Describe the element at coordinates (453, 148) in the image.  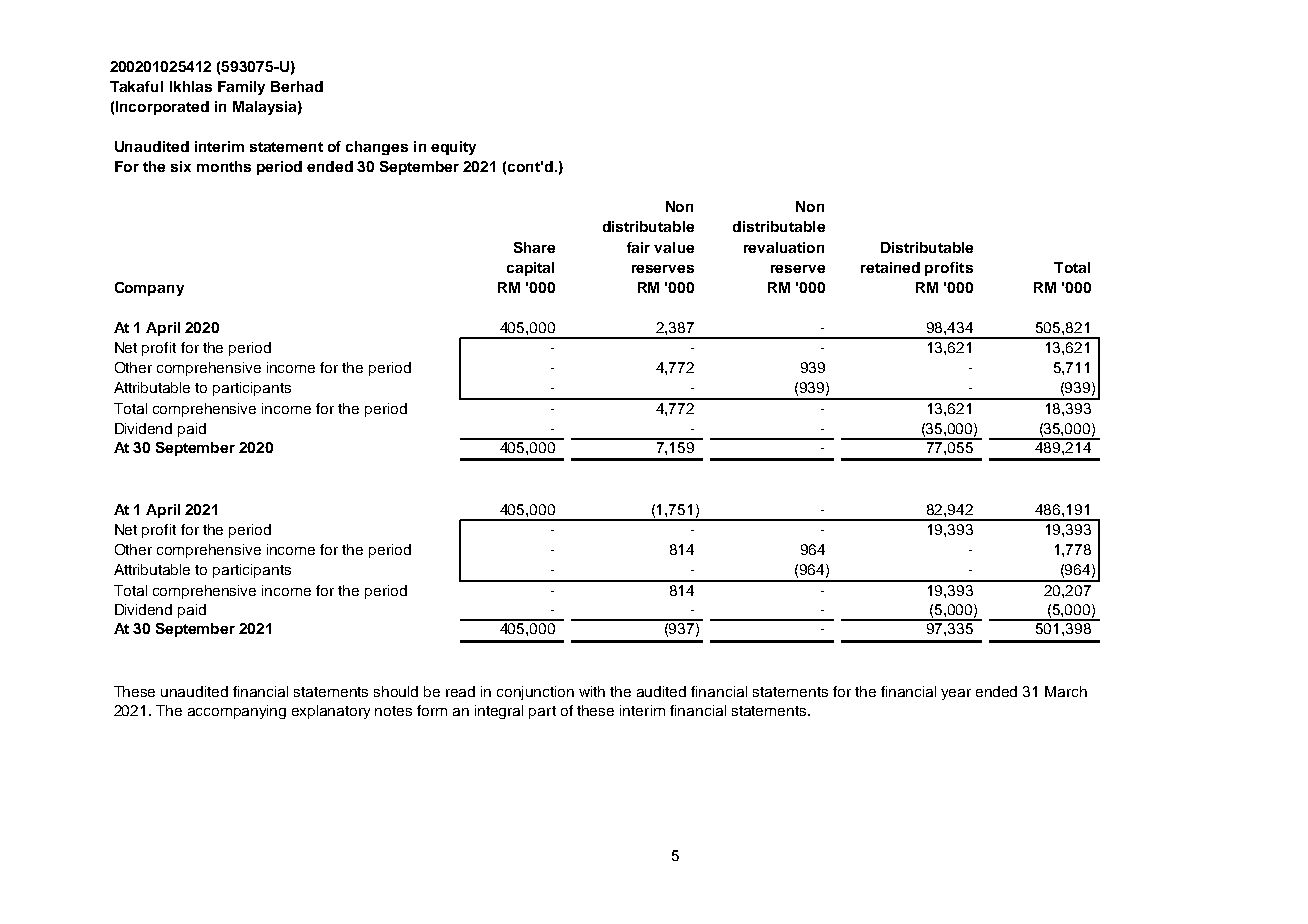
I see `equity` at that location.
